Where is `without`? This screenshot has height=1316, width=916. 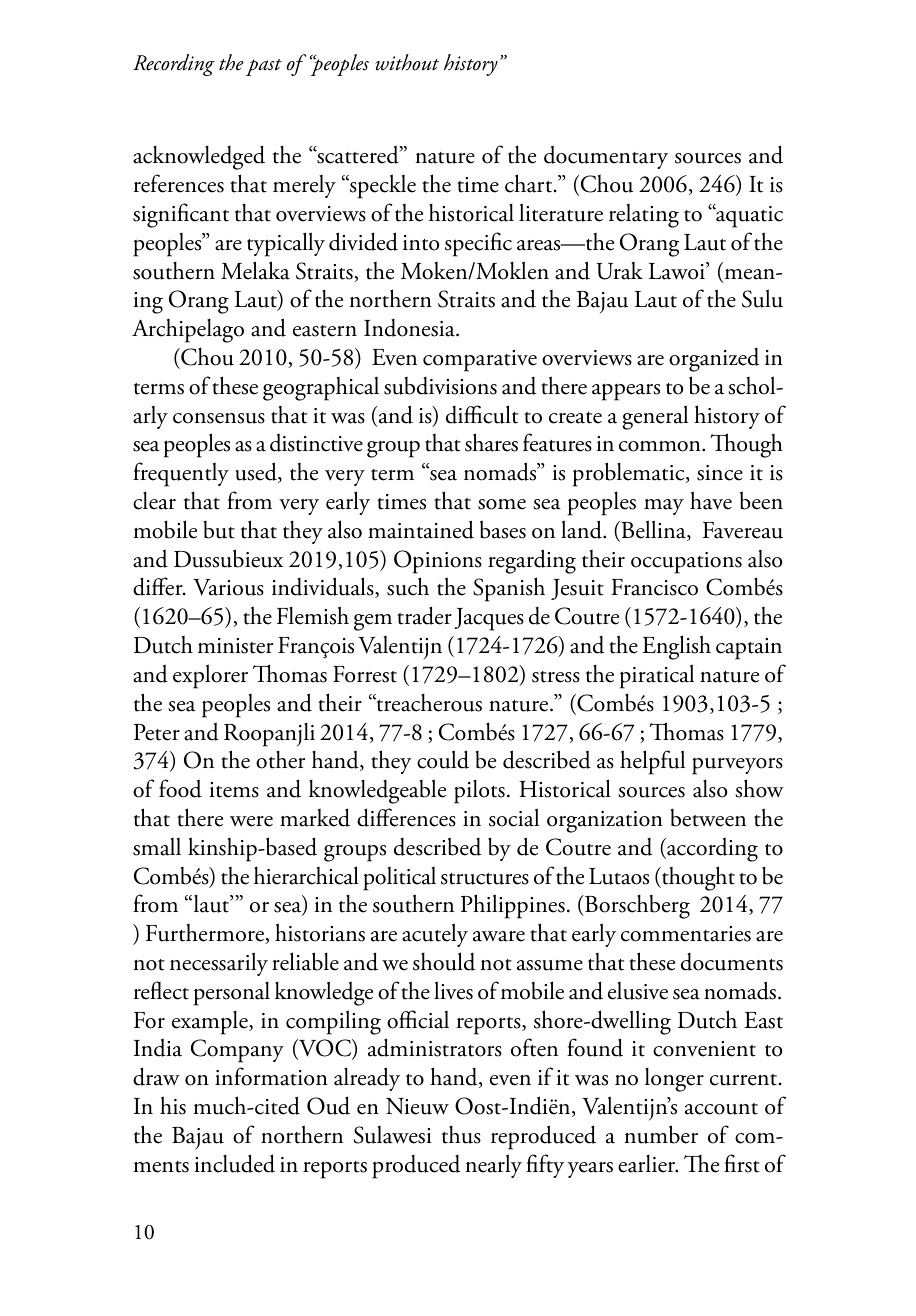 without is located at coordinates (407, 62).
